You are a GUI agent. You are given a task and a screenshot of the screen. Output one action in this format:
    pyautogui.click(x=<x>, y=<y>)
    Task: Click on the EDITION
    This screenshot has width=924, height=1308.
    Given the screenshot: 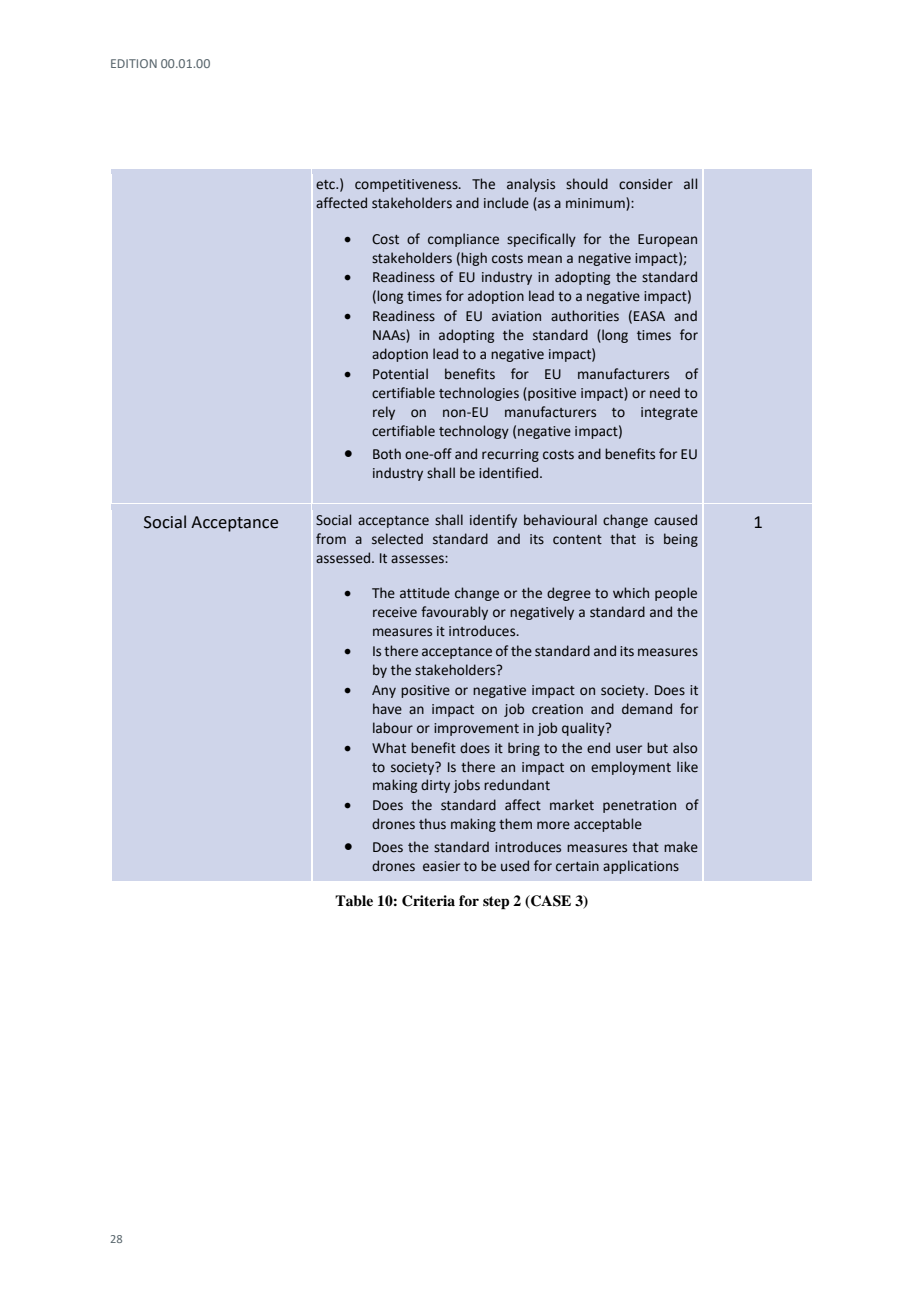 What is the action you would take?
    pyautogui.click(x=134, y=63)
